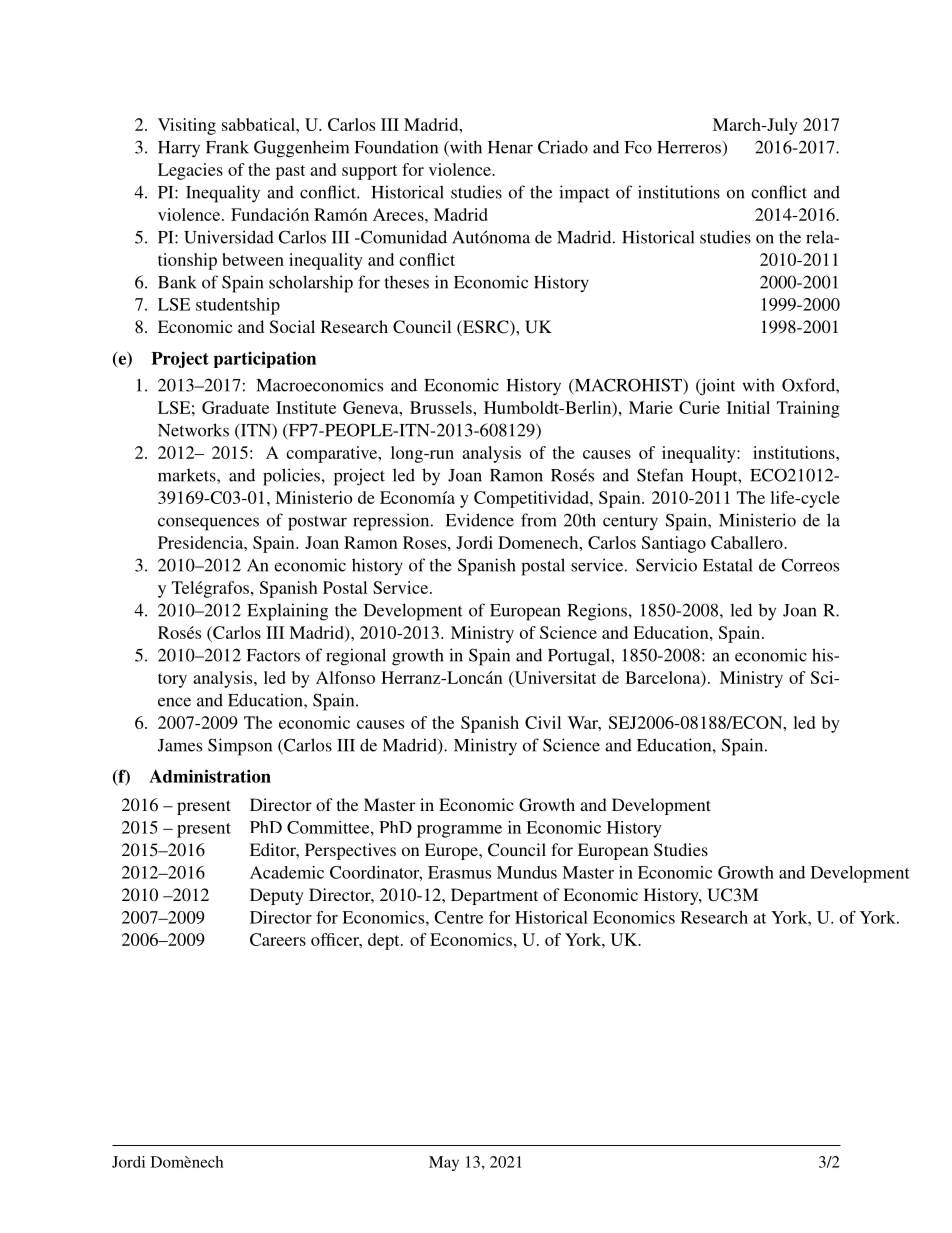 The image size is (952, 1233). What do you see at coordinates (442, 407) in the image?
I see `Brussels` at bounding box center [442, 407].
